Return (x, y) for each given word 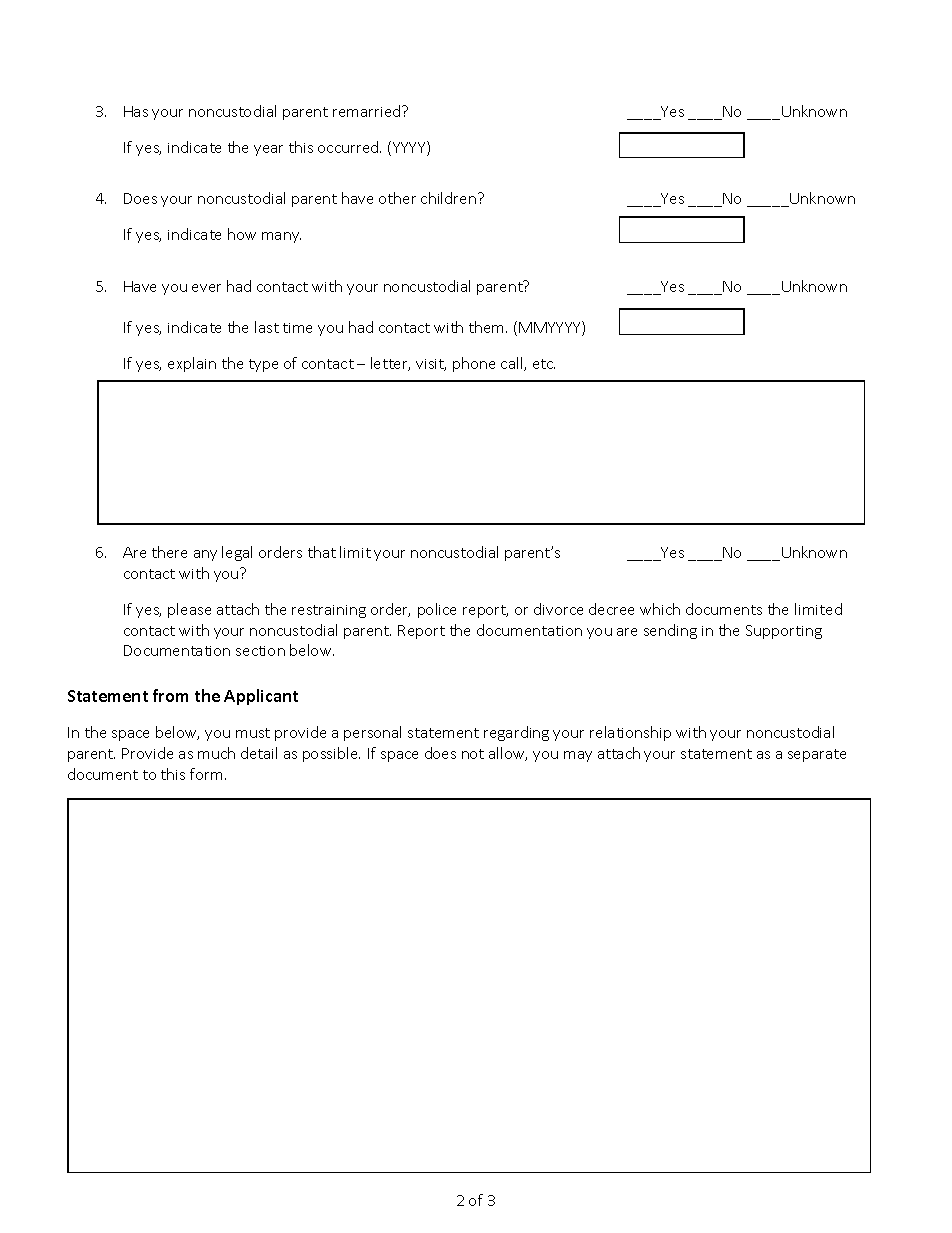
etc (544, 364)
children (450, 198)
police (437, 610)
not (473, 754)
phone (474, 364)
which (660, 609)
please (189, 610)
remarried (368, 111)
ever (206, 288)
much (216, 753)
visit (431, 365)
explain (192, 364)
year (268, 150)
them (488, 327)
